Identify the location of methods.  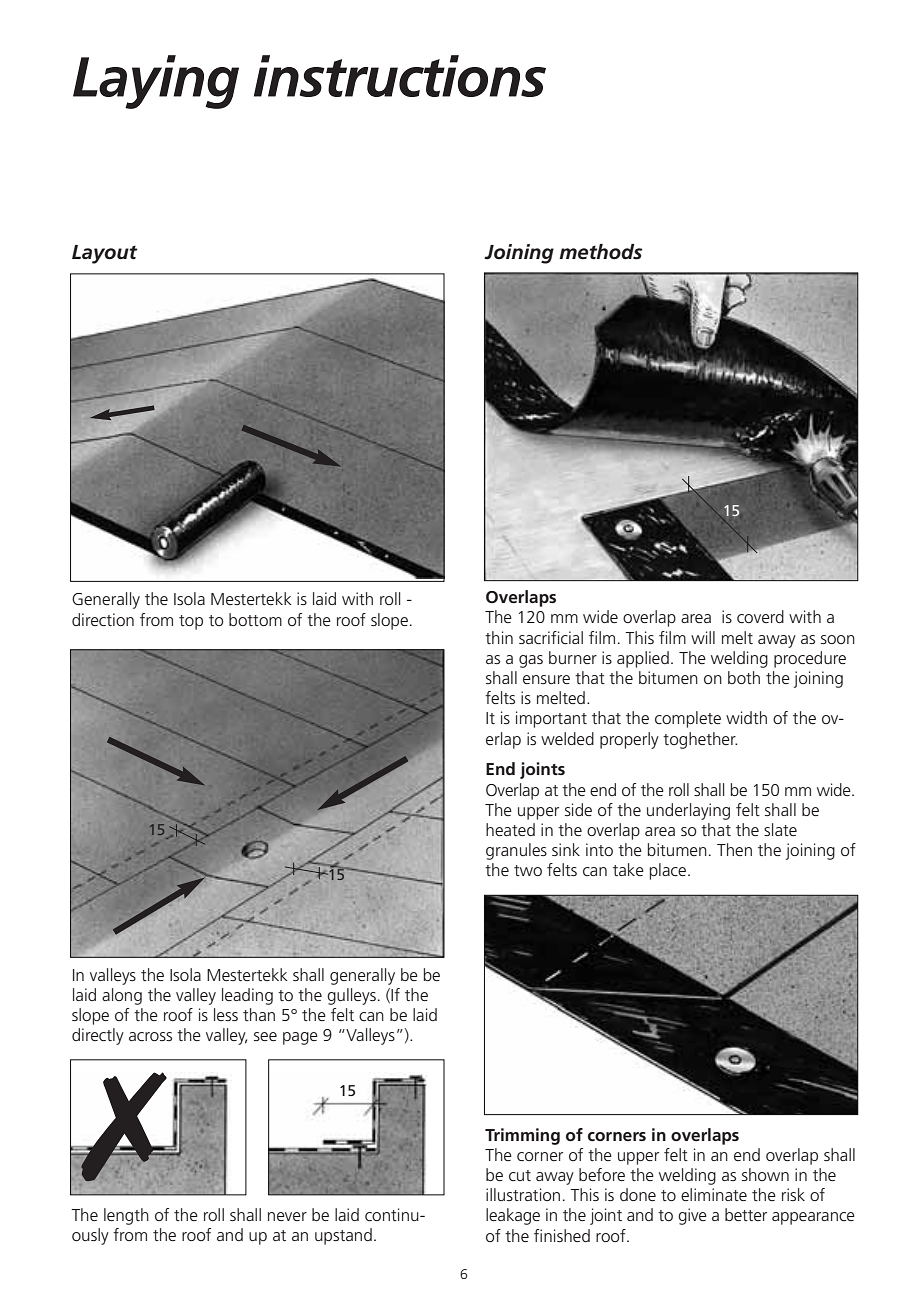
(600, 252).
